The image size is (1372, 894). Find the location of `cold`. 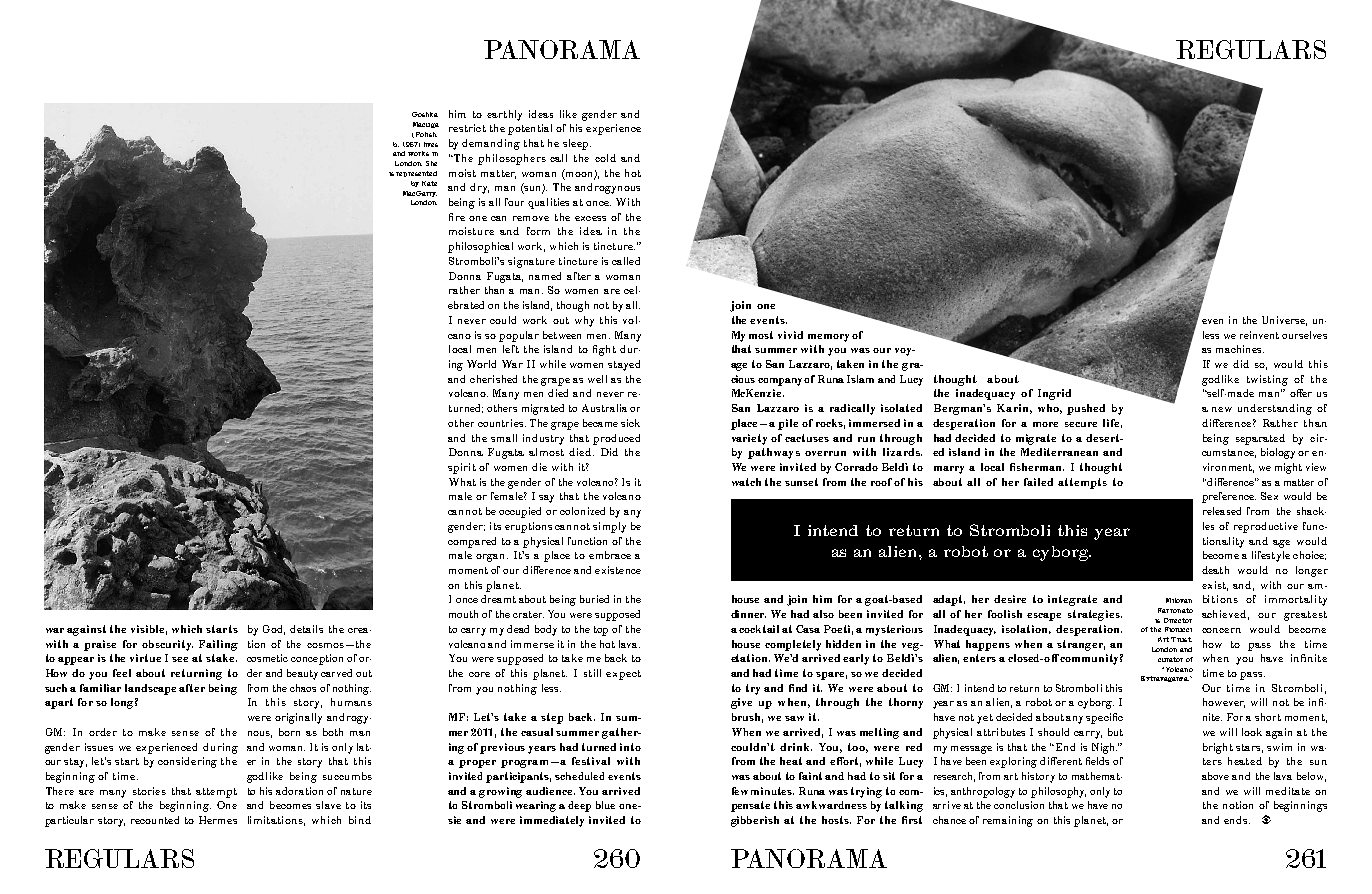

cold is located at coordinates (605, 158).
